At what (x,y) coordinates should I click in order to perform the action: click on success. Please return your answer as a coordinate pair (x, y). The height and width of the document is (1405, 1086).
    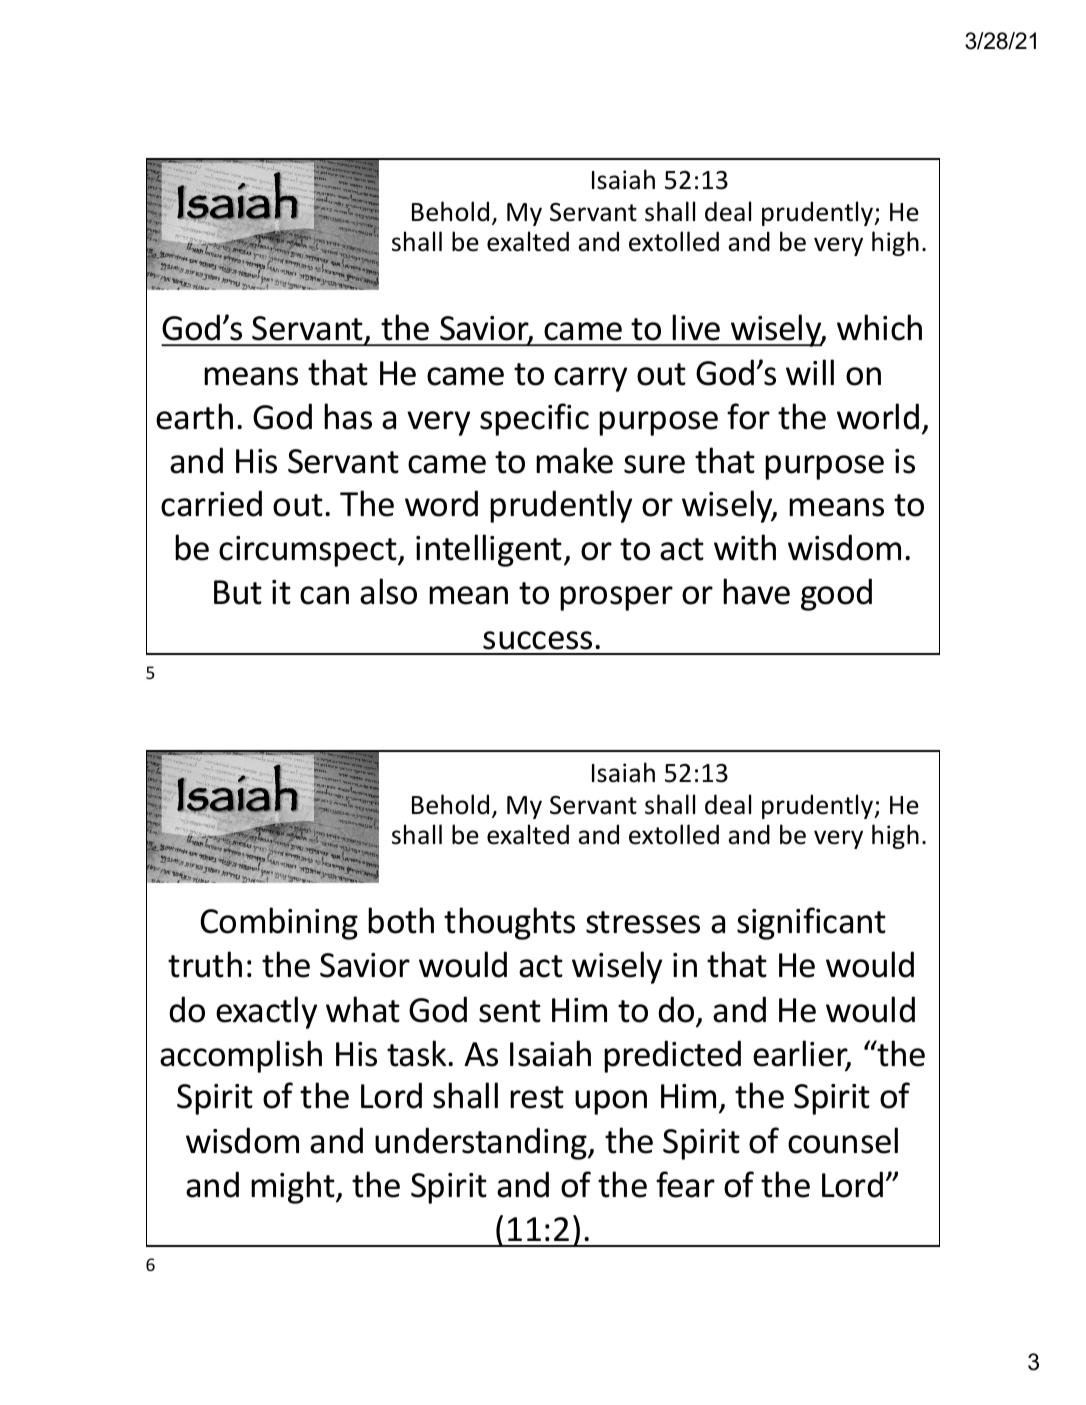
    Looking at the image, I should click on (537, 640).
